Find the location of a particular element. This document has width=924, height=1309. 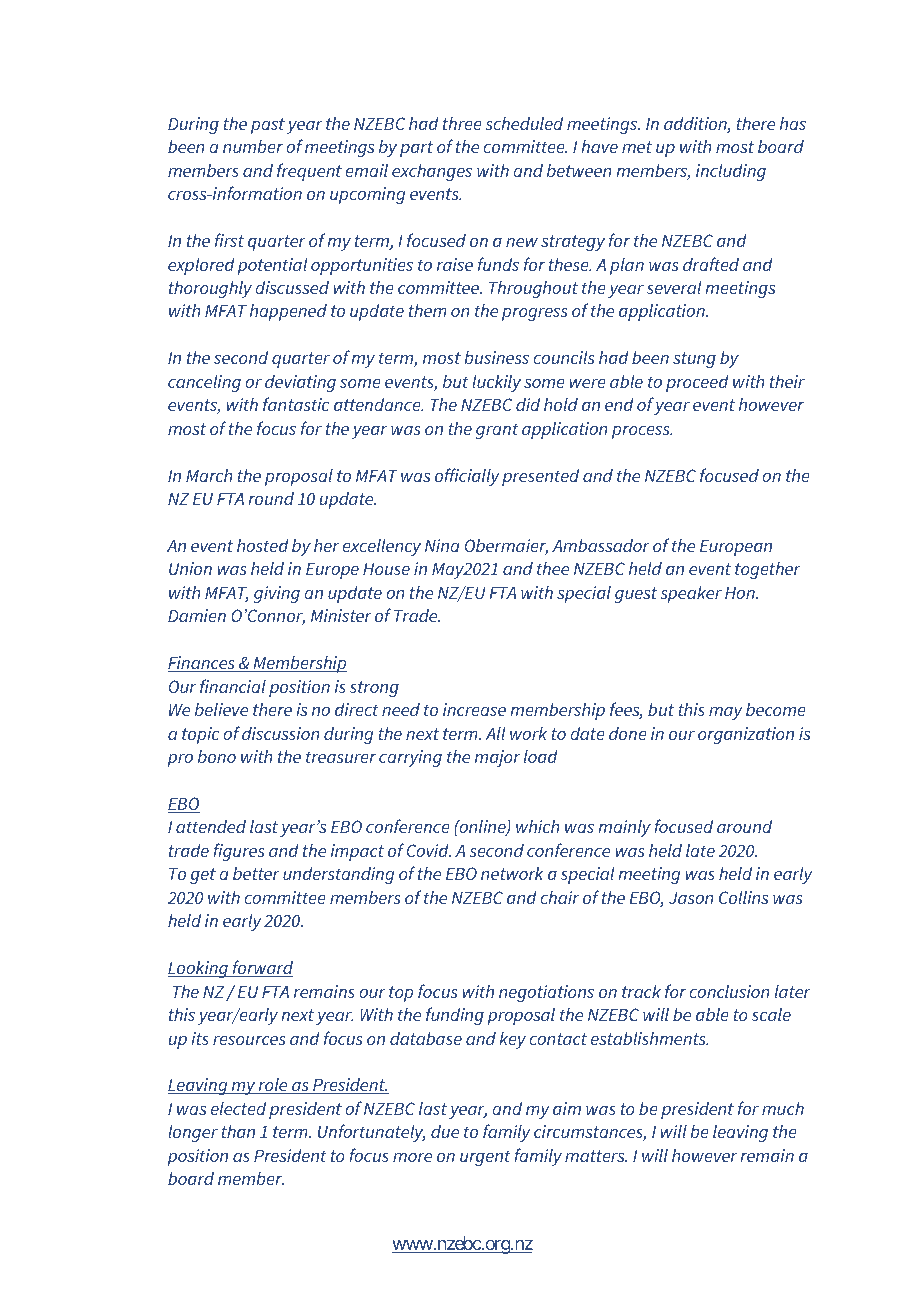

major is located at coordinates (497, 758).
